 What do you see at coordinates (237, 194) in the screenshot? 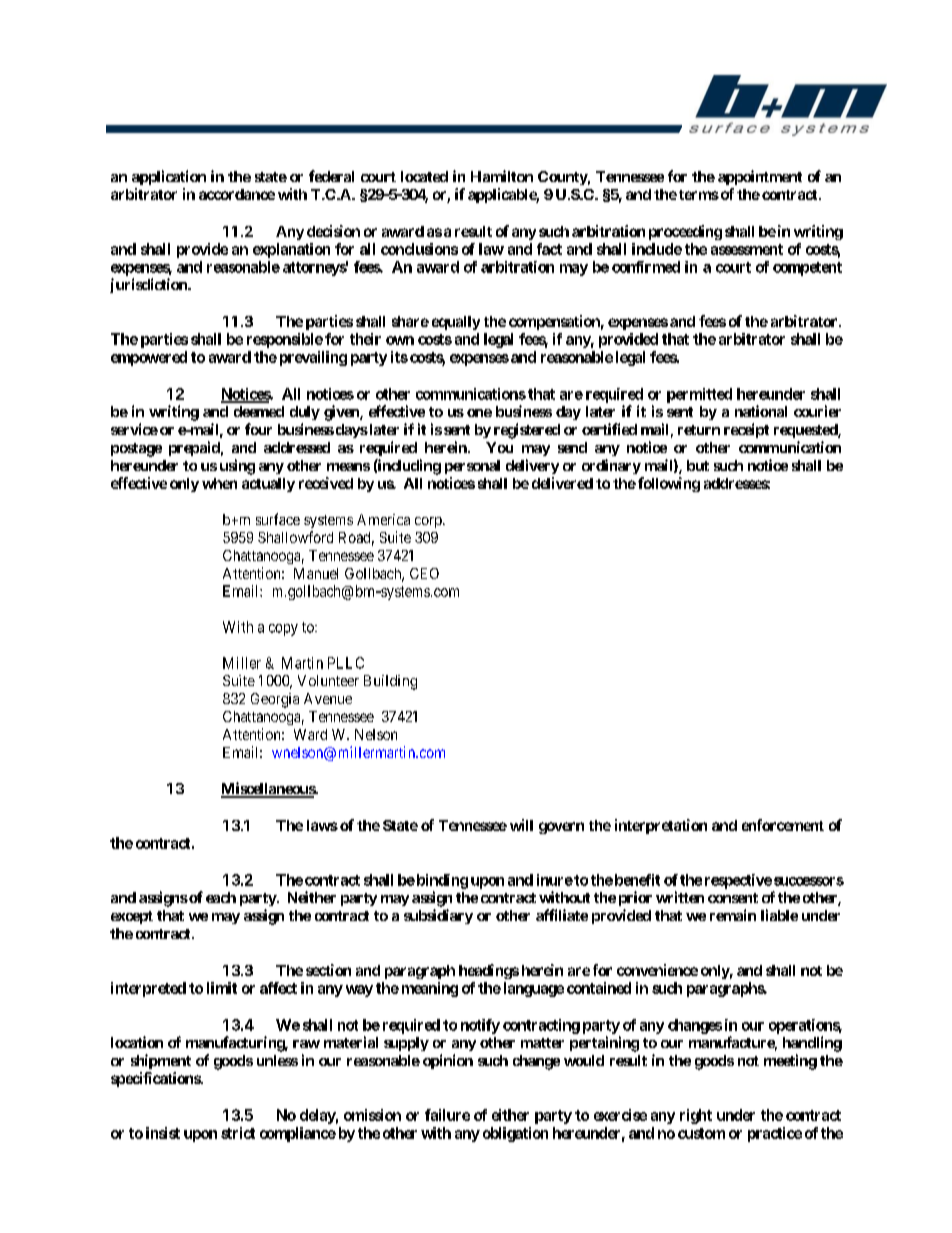
I see `accordance` at bounding box center [237, 194].
